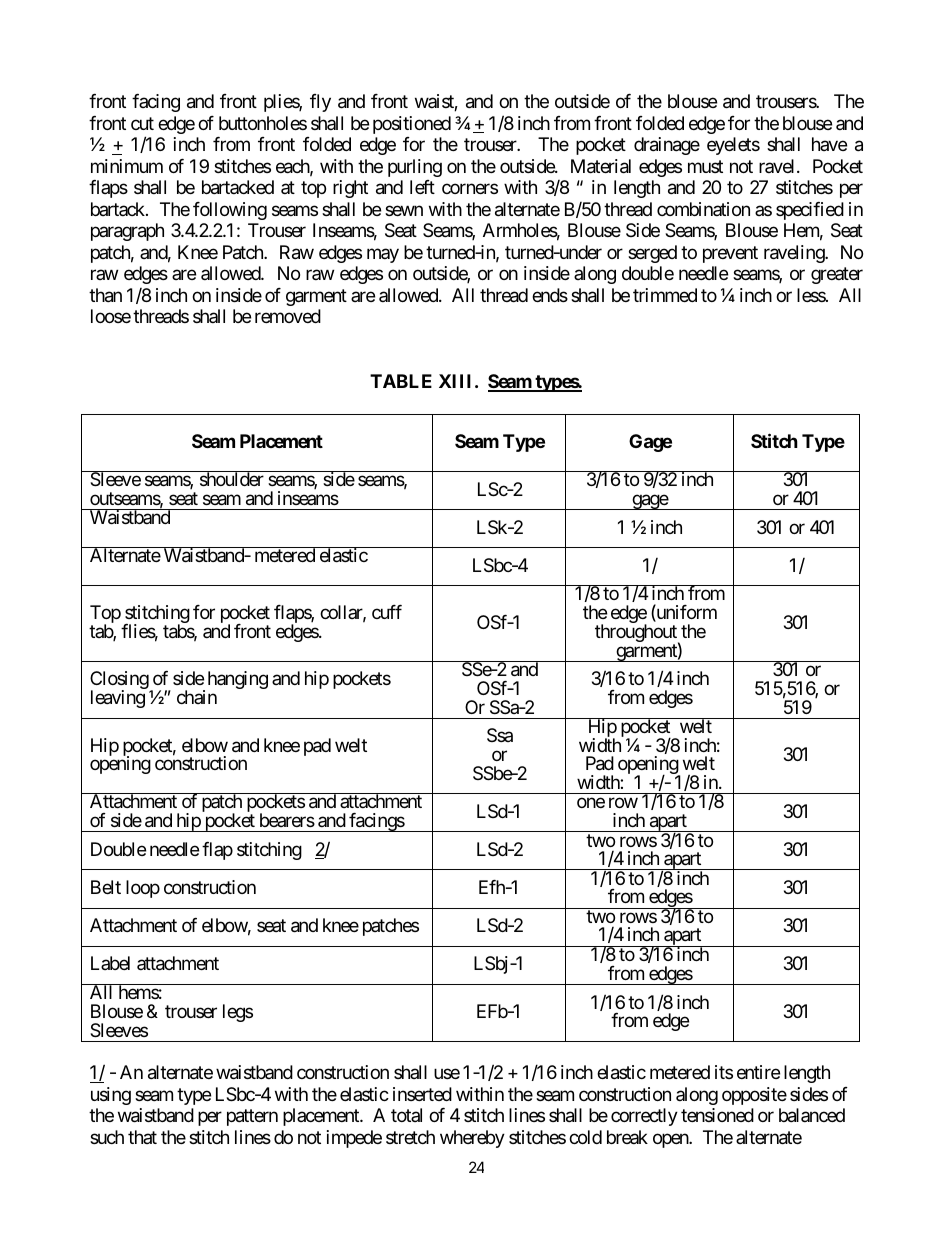 The height and width of the image is (1233, 952). I want to click on opposite, so click(754, 1096).
